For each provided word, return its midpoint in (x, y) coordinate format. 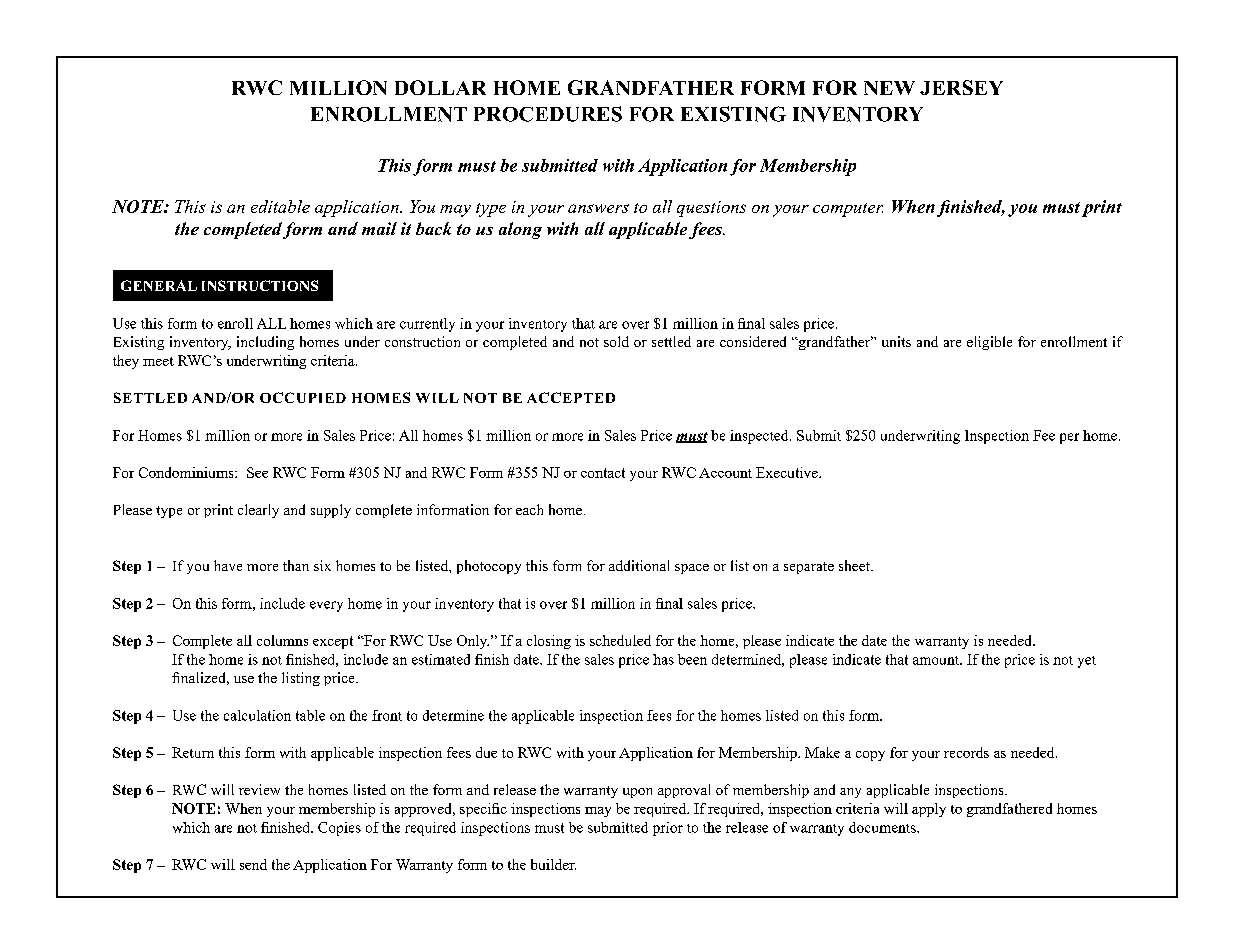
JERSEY (961, 87)
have (228, 565)
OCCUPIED (303, 397)
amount (937, 660)
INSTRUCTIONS (260, 285)
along (520, 230)
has (663, 659)
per (1069, 438)
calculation (257, 715)
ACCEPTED (571, 397)
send (253, 864)
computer (848, 210)
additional (639, 565)
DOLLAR (440, 87)
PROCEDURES (548, 114)
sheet (855, 565)
